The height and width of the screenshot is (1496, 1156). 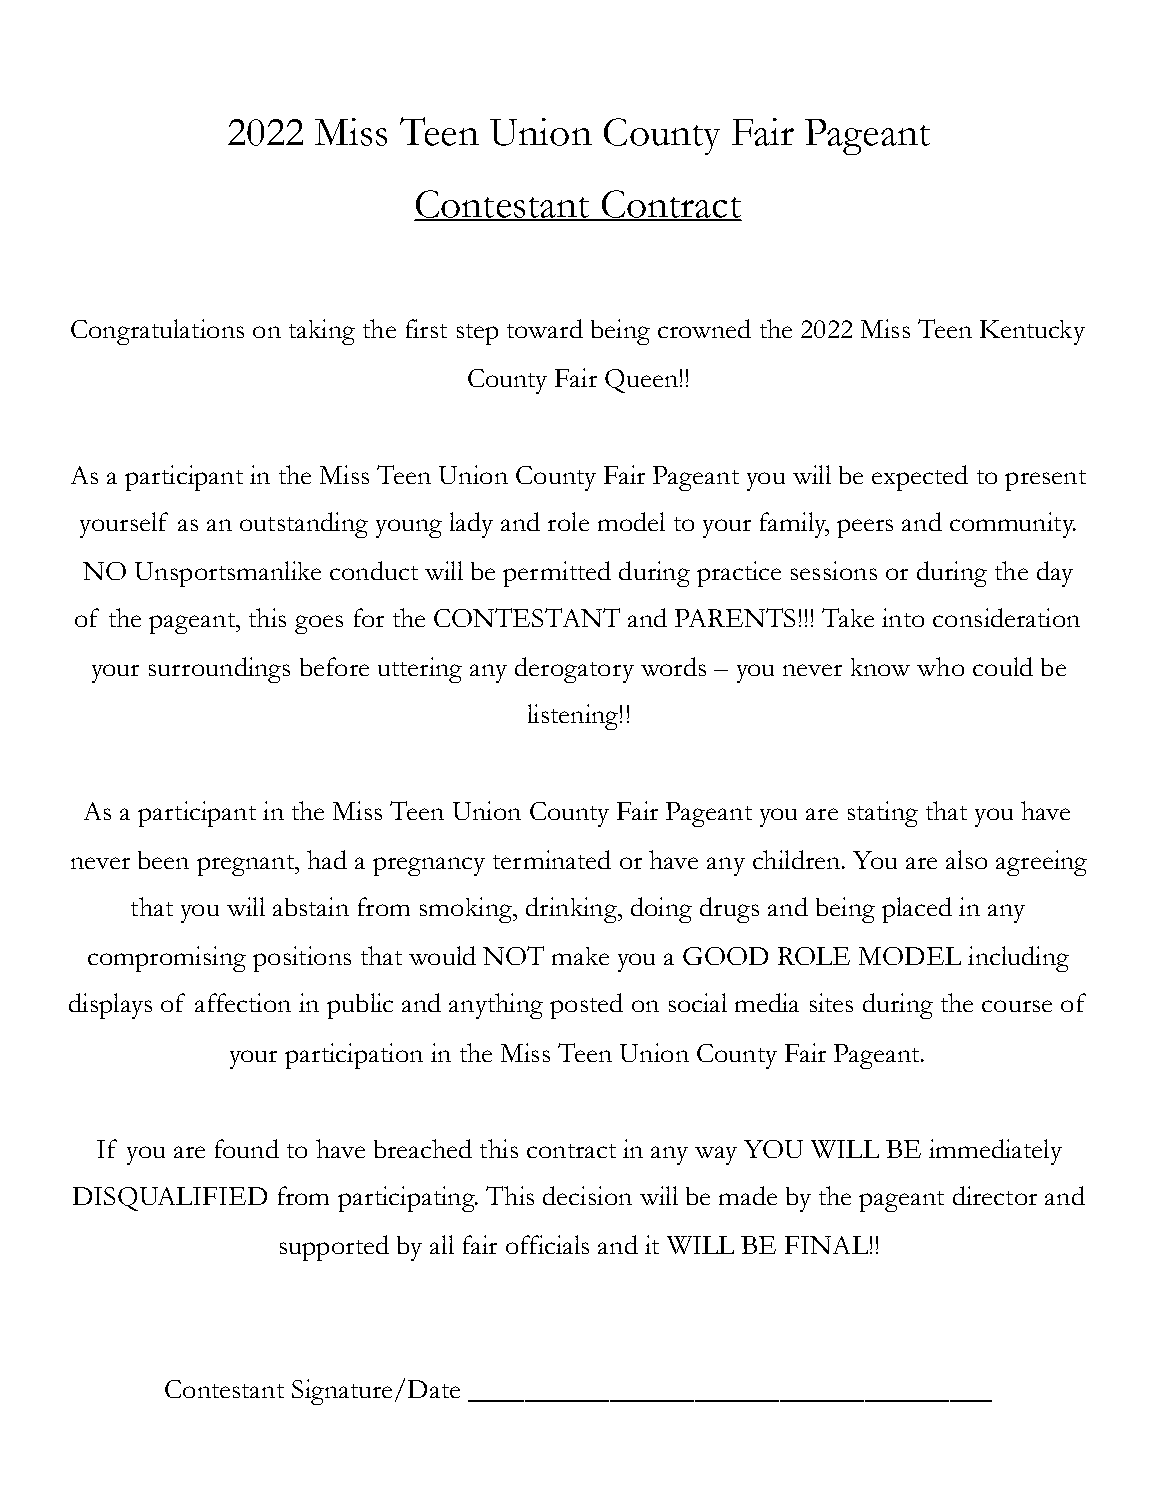 I want to click on permitted, so click(x=557, y=574).
